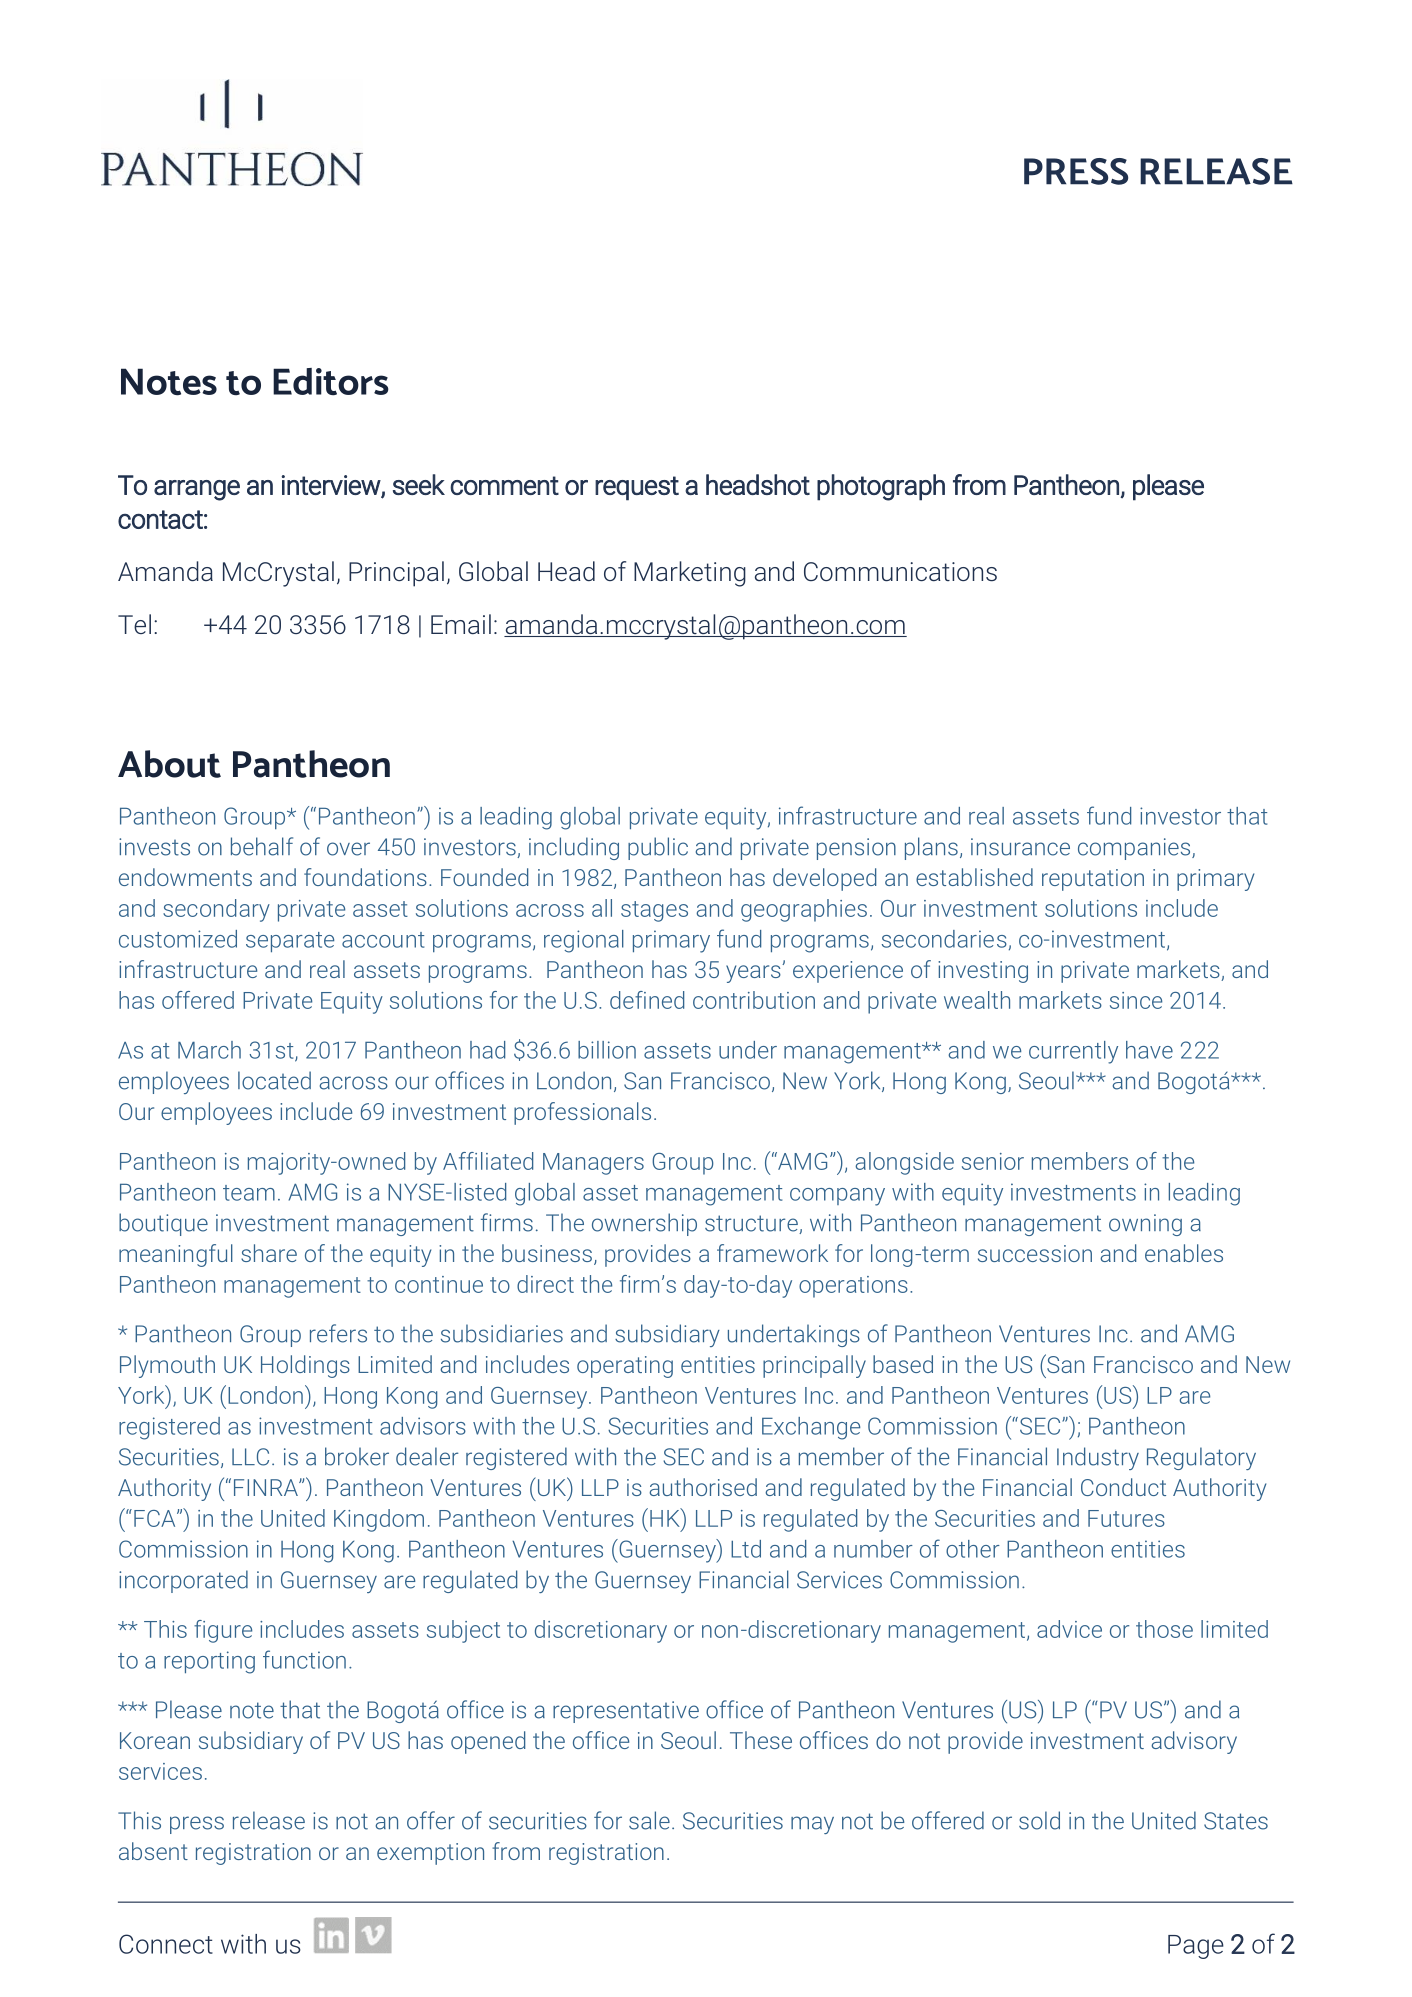  Describe the element at coordinates (166, 1944) in the document. I see `Connect` at that location.
